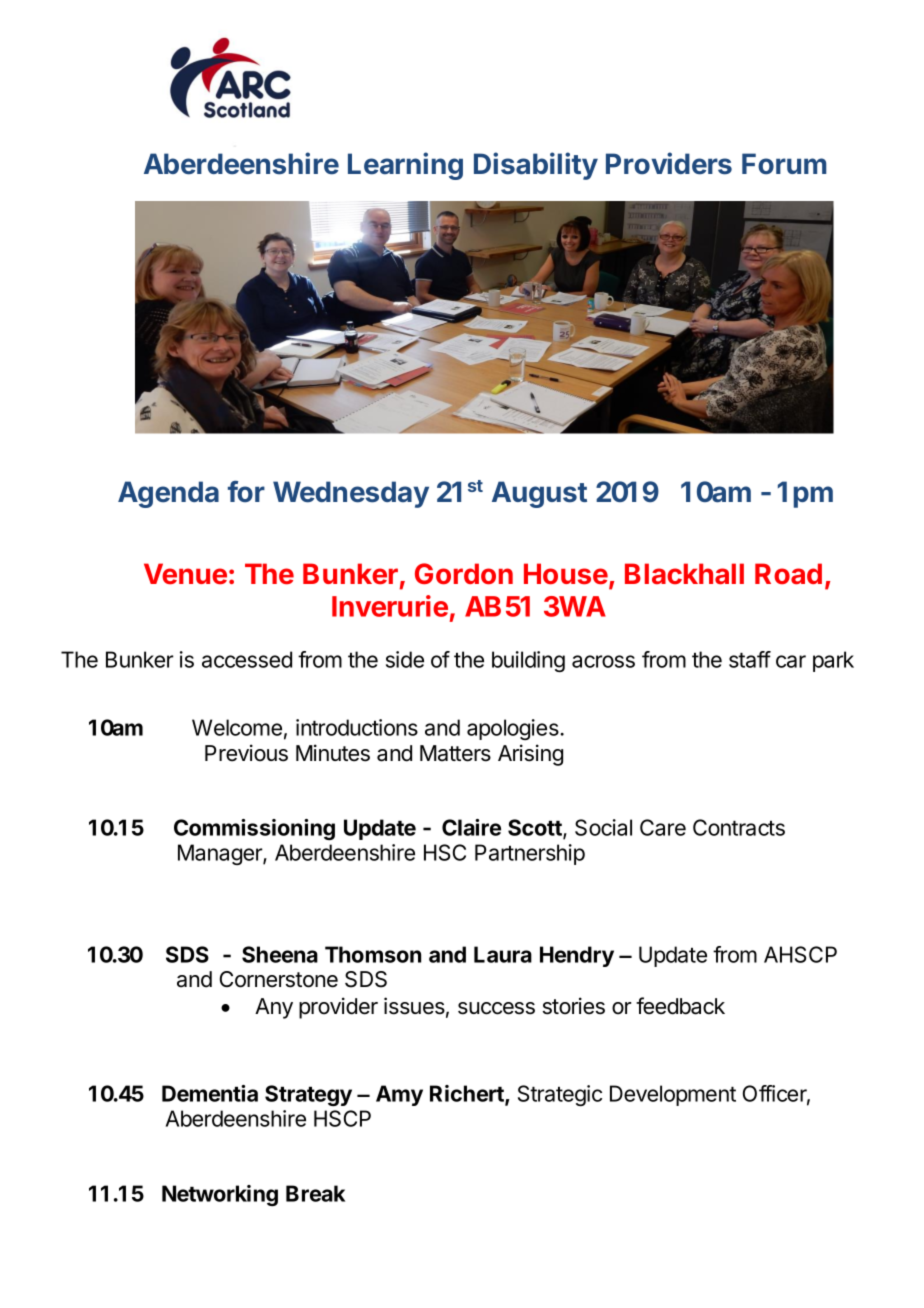 This image has width=924, height=1308. What do you see at coordinates (405, 166) in the image?
I see `Learning` at bounding box center [405, 166].
